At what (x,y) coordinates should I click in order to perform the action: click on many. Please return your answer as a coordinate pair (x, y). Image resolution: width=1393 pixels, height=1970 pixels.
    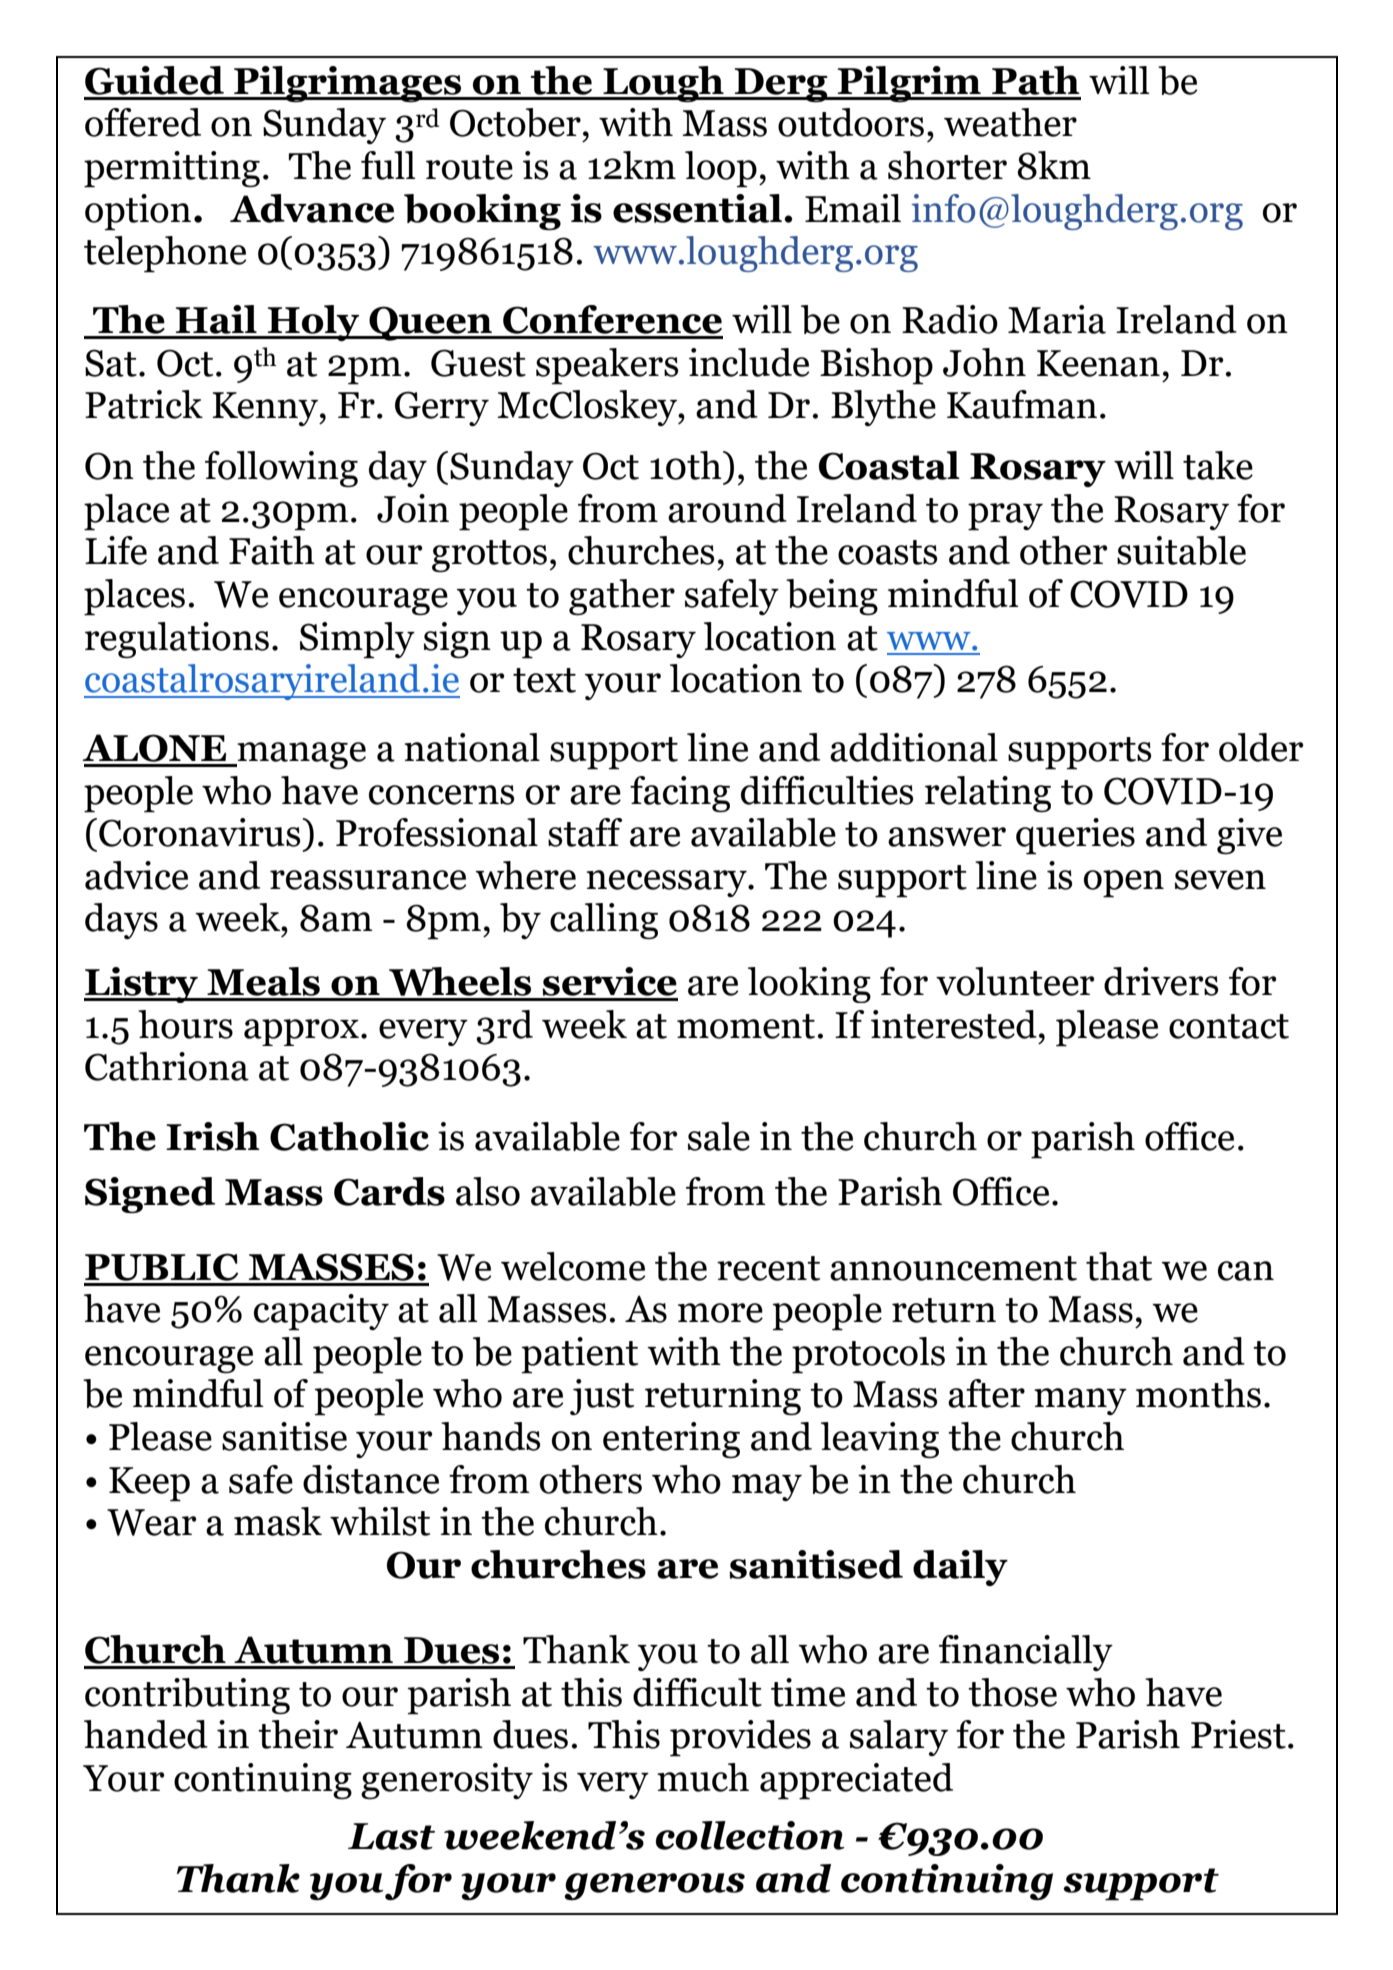
    Looking at the image, I should click on (1080, 1401).
